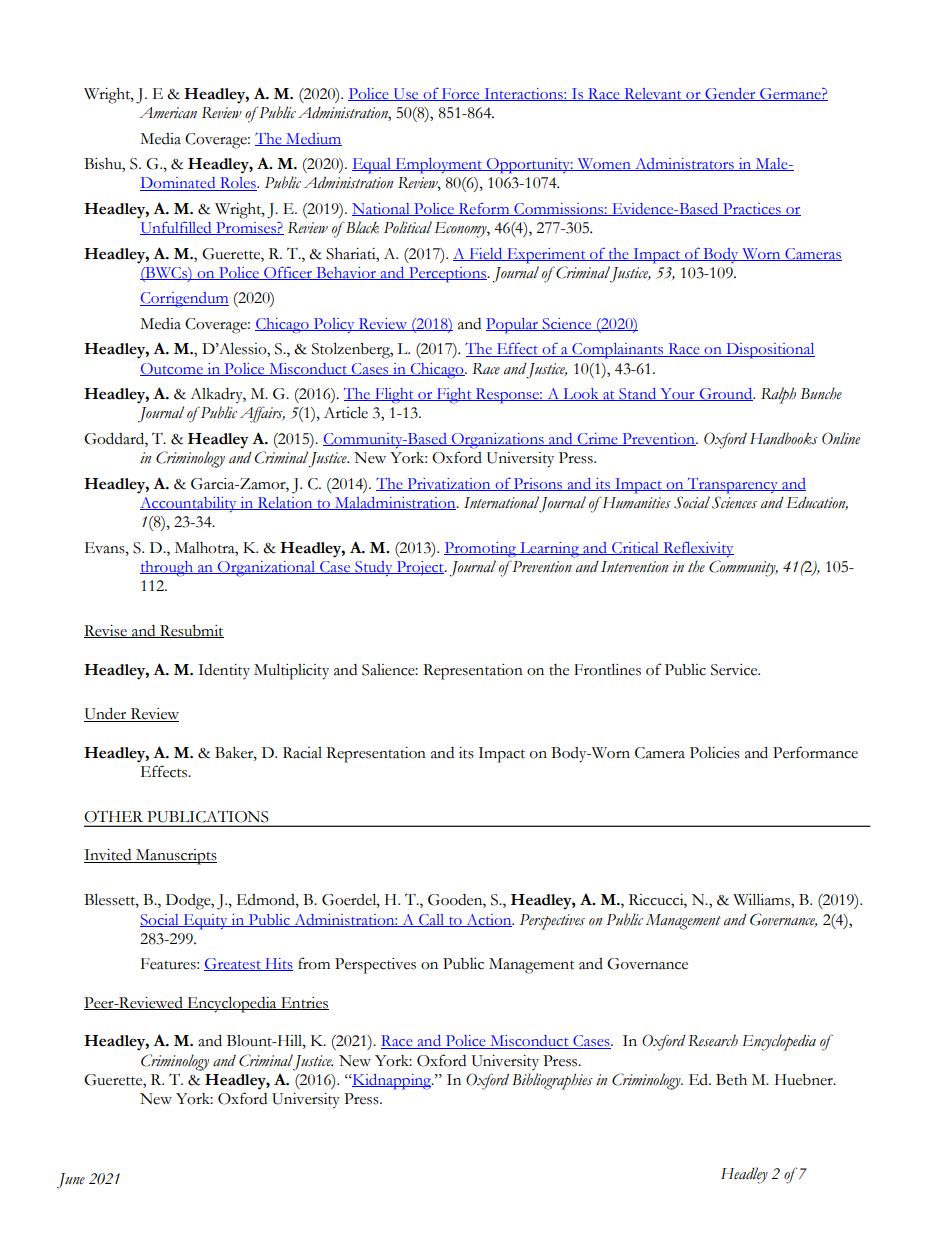 This image has height=1233, width=952. Describe the element at coordinates (731, 1080) in the image. I see `Beth` at that location.
